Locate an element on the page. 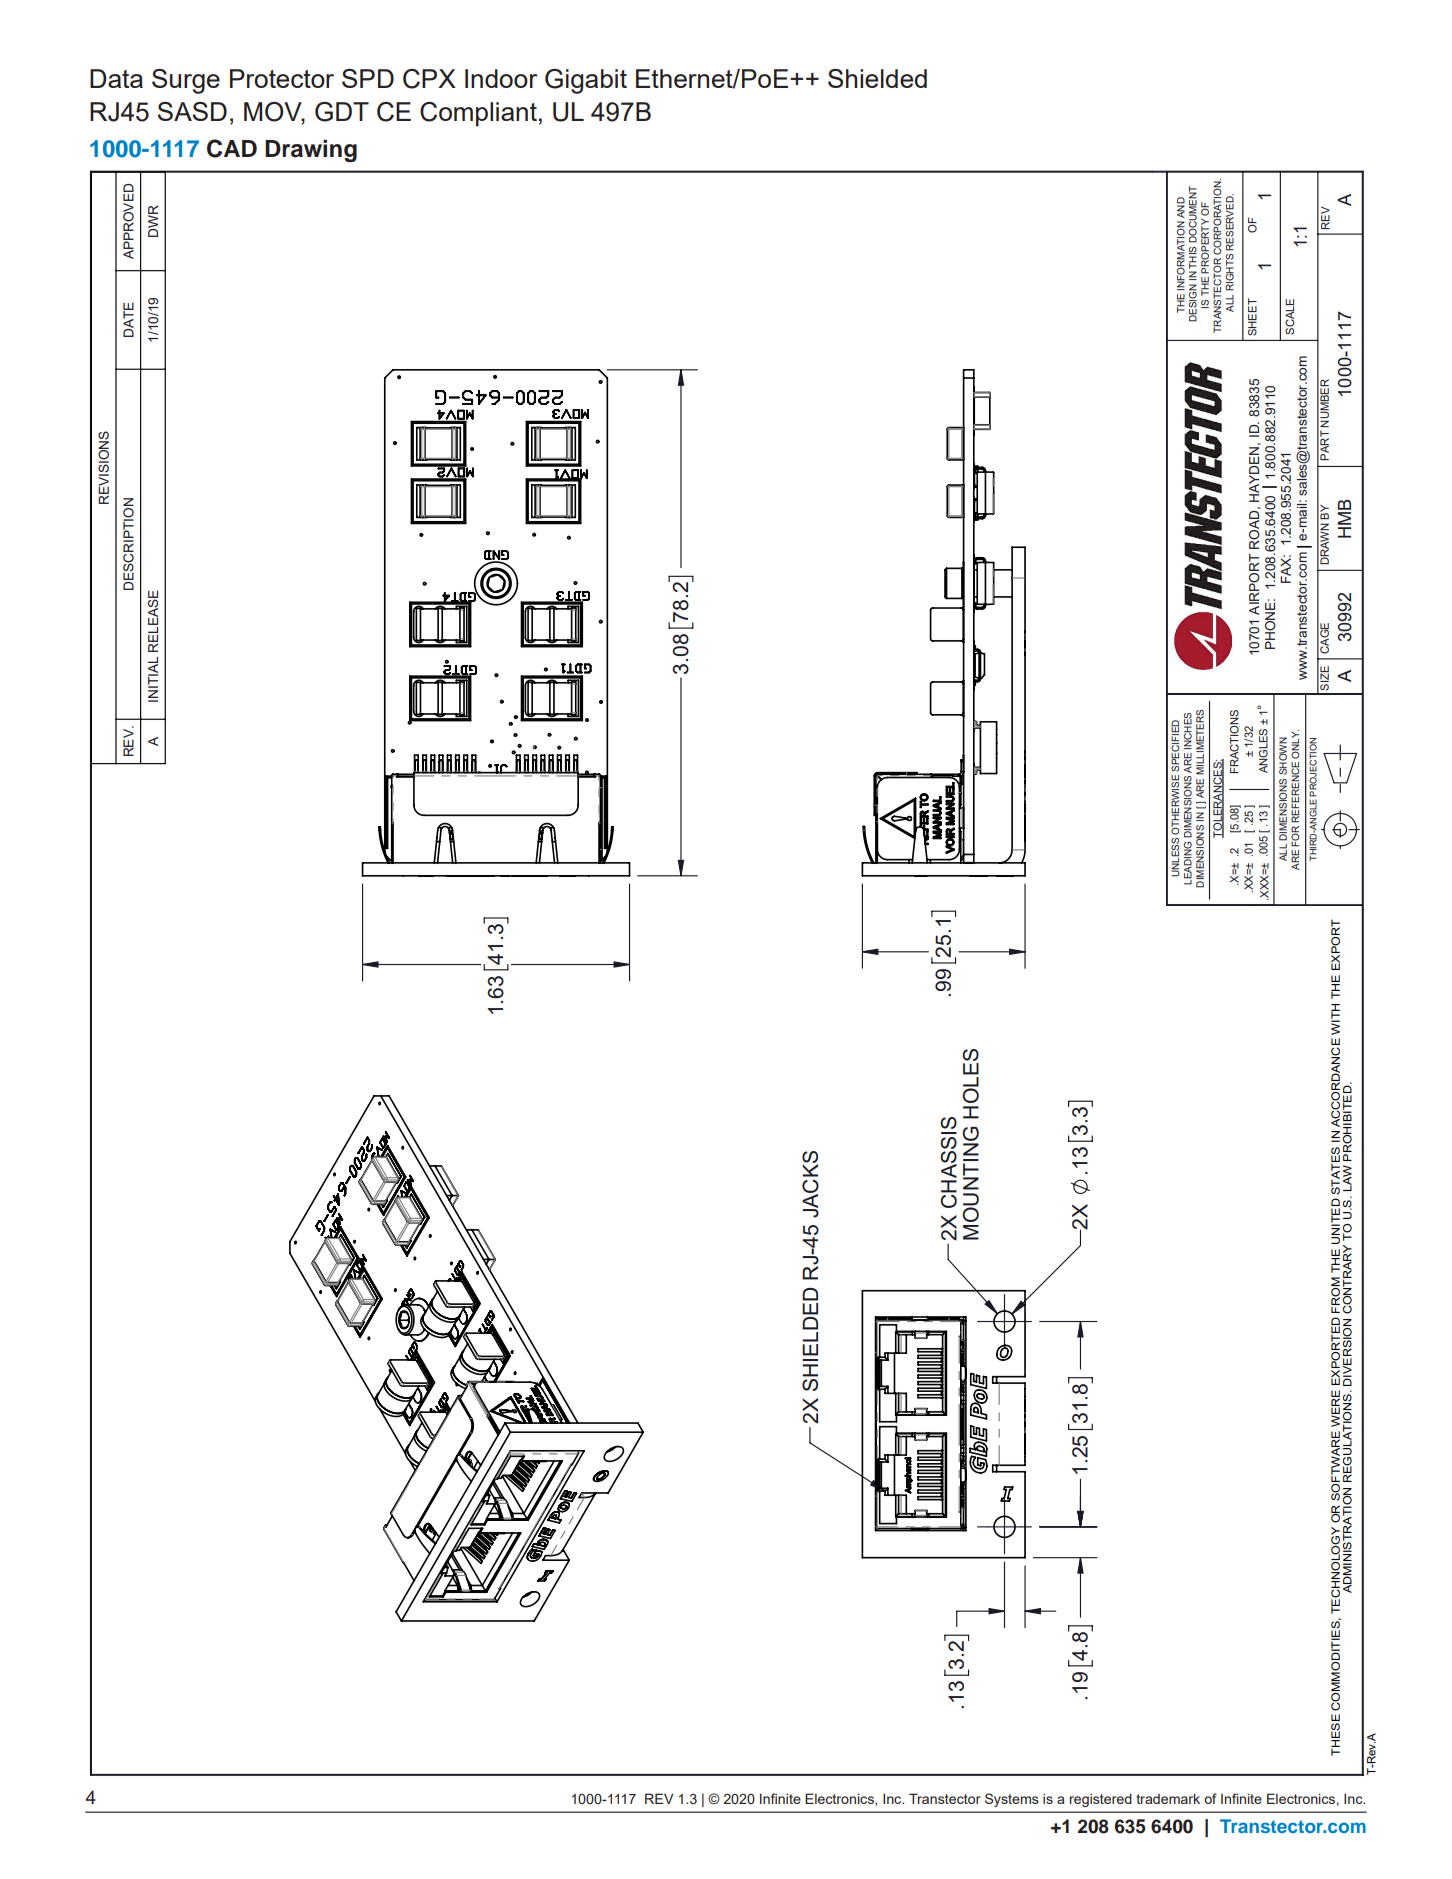 The height and width of the image is (1879, 1452). Compliant is located at coordinates (478, 114).
